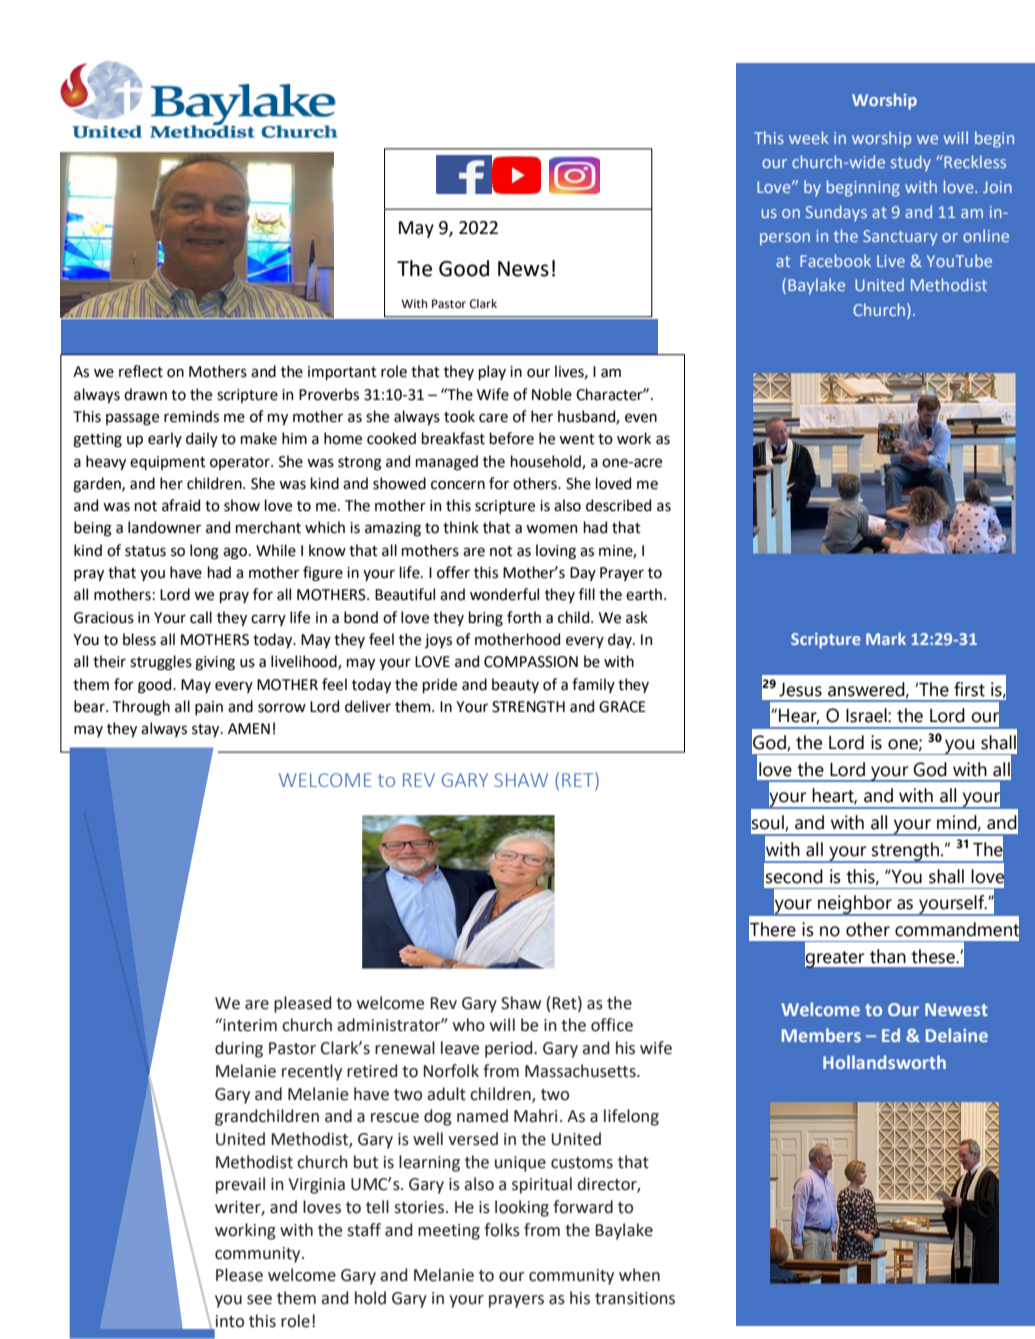 The image size is (1035, 1339). I want to click on even, so click(641, 418).
